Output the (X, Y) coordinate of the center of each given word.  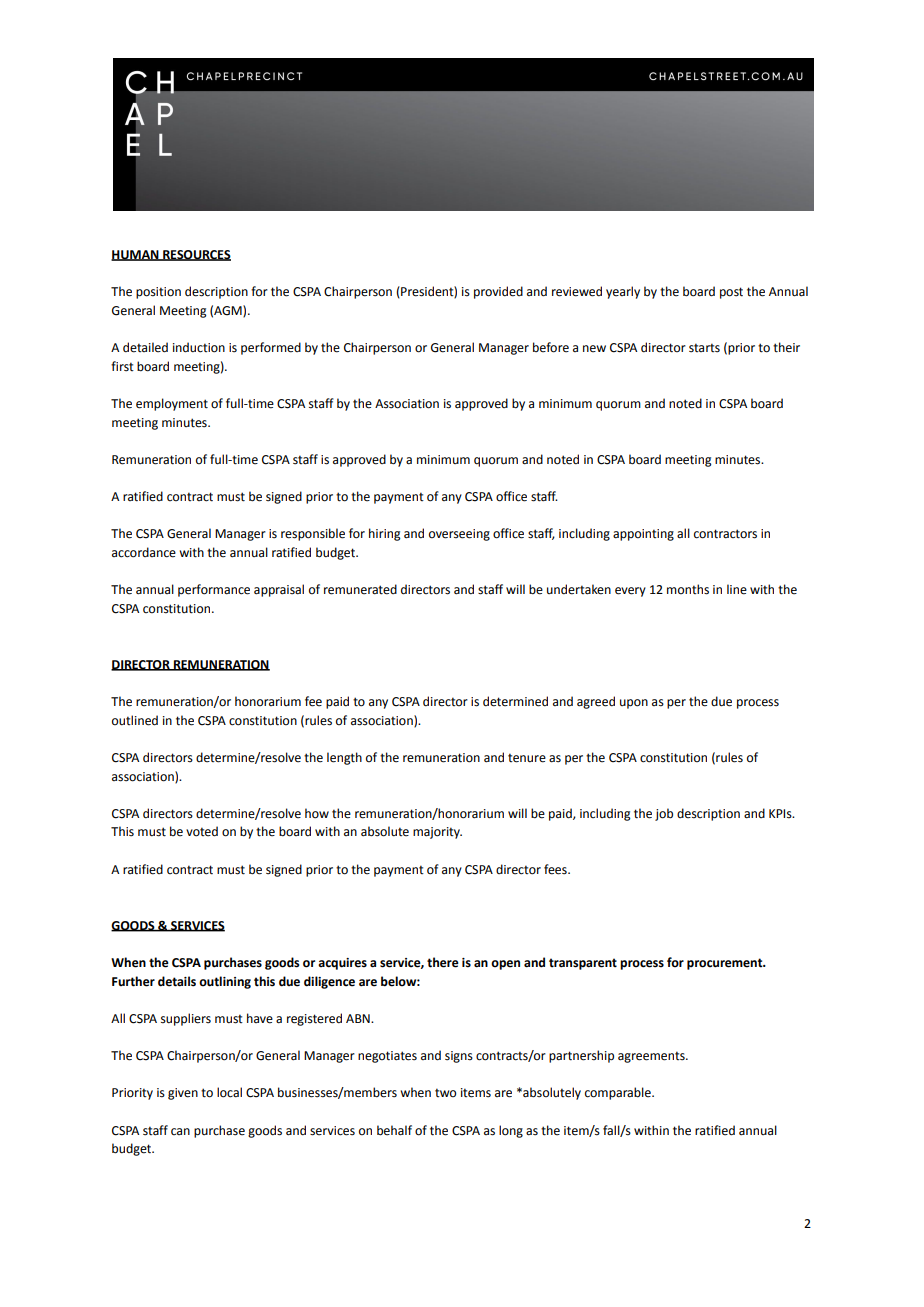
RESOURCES (196, 255)
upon (634, 704)
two (445, 1093)
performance (214, 590)
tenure (527, 758)
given (183, 1094)
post (731, 293)
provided (498, 292)
